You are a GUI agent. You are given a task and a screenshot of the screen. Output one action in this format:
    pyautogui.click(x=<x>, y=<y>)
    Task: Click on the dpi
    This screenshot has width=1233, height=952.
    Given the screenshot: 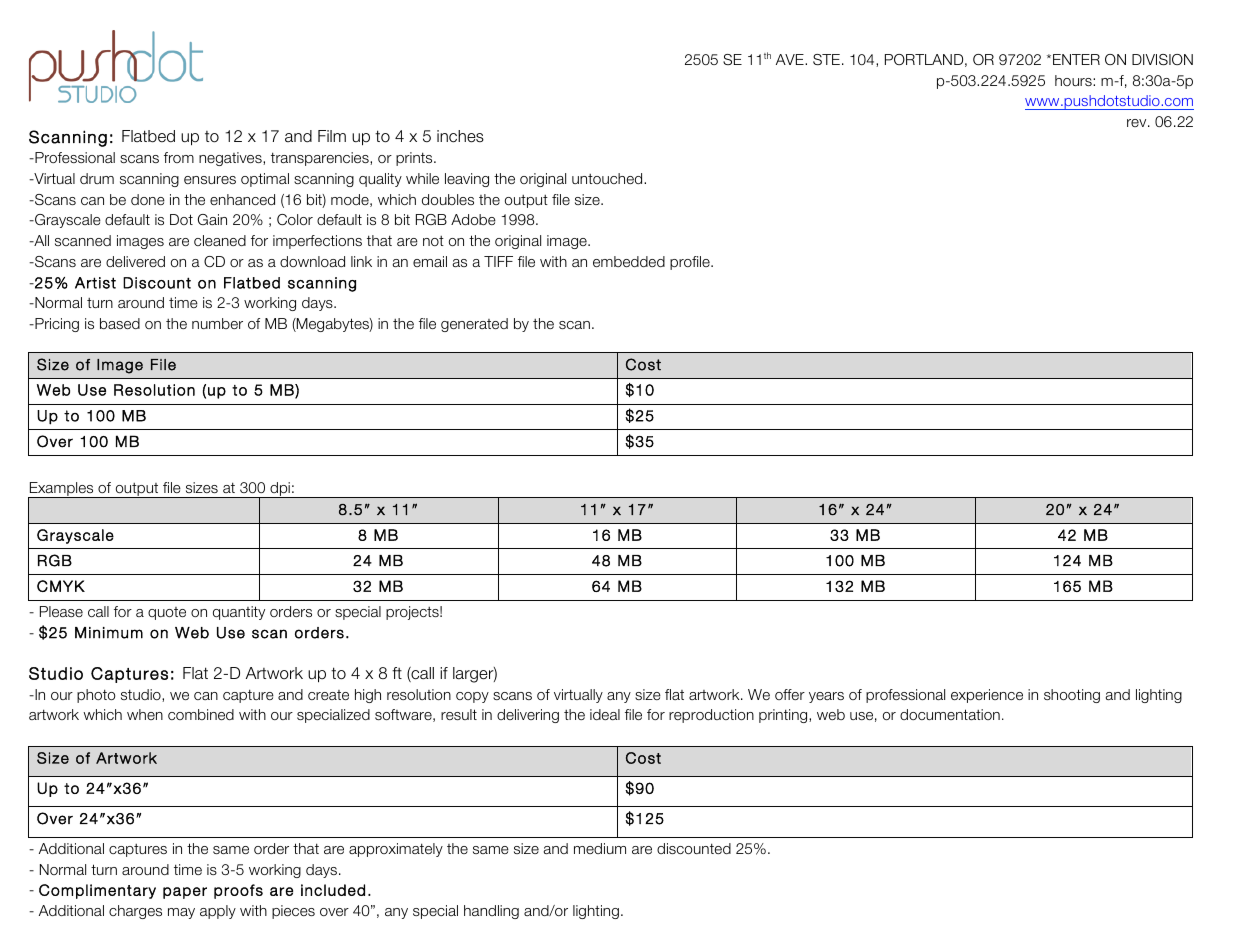 What is the action you would take?
    pyautogui.click(x=280, y=490)
